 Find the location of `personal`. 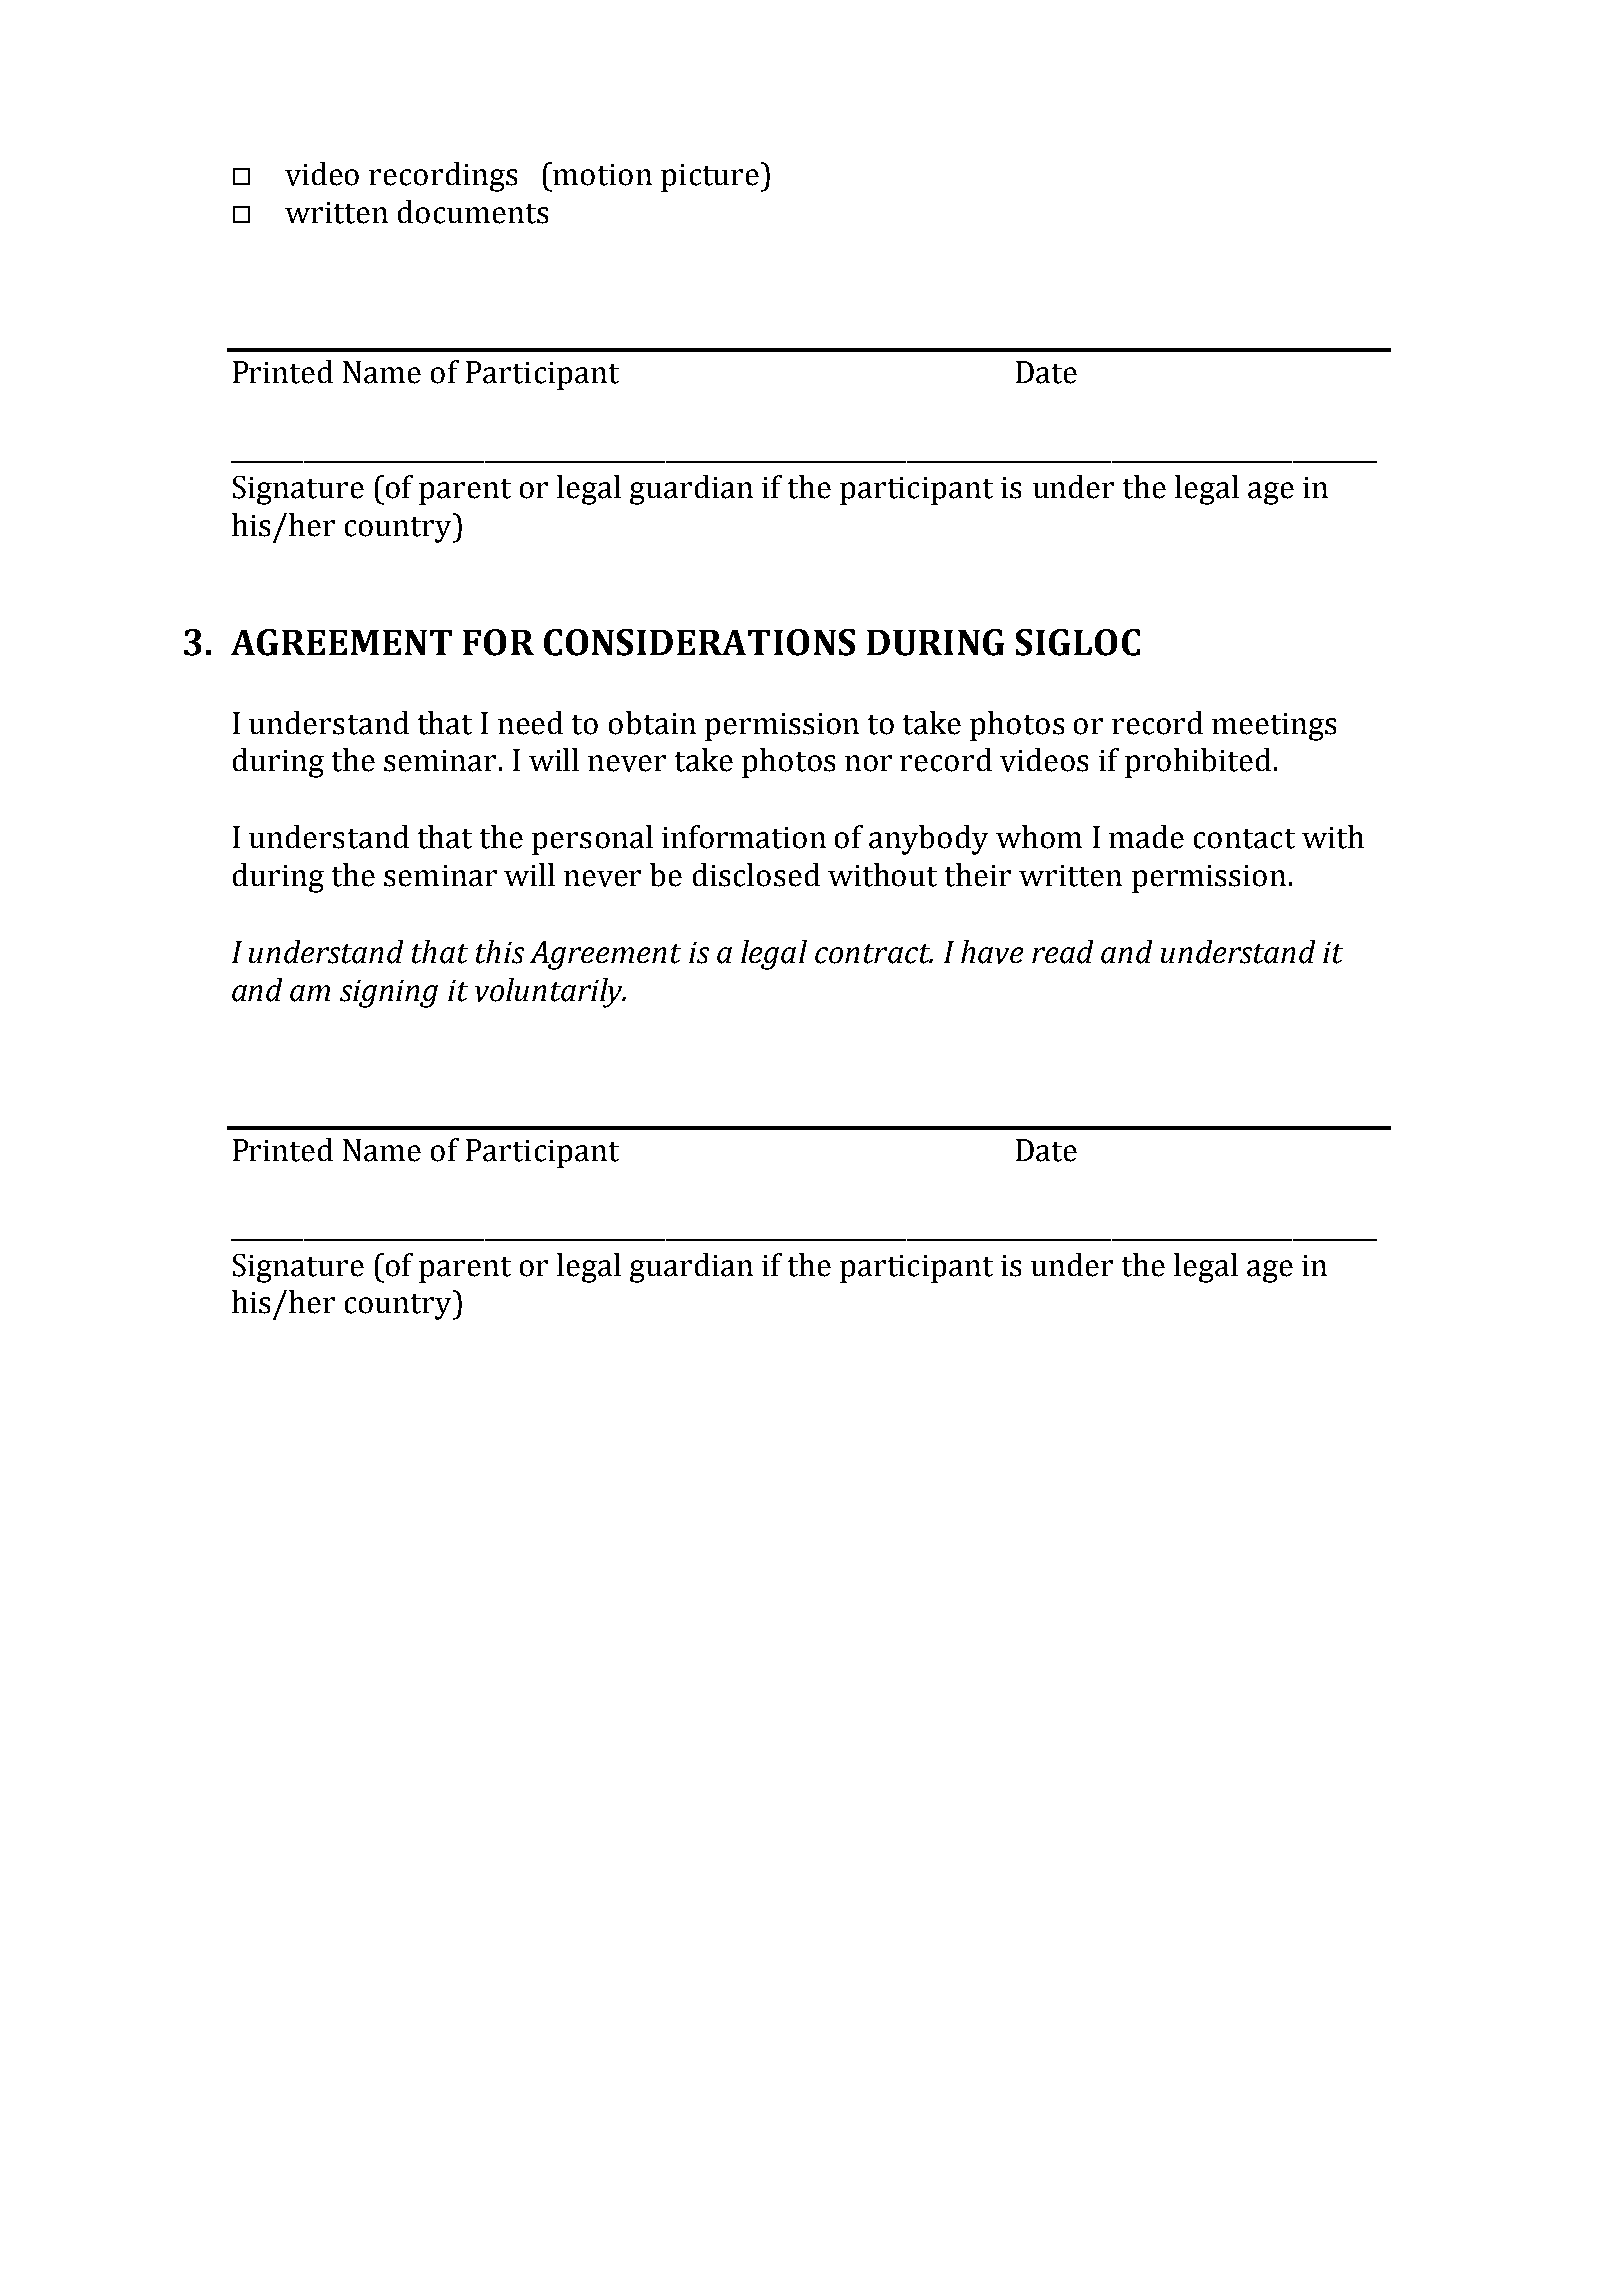

personal is located at coordinates (592, 840).
